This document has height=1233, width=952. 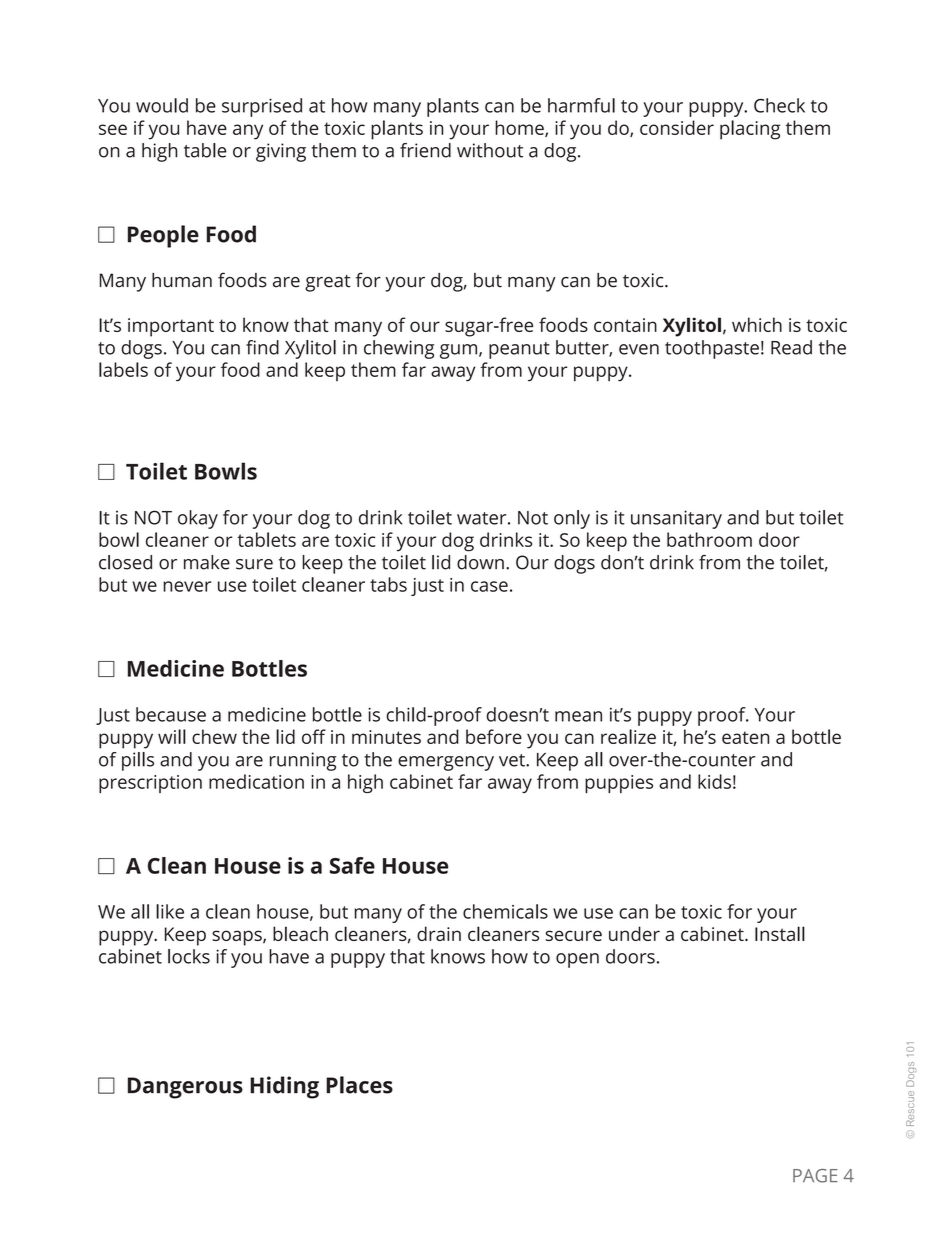 I want to click on toothpaste, so click(x=712, y=349).
